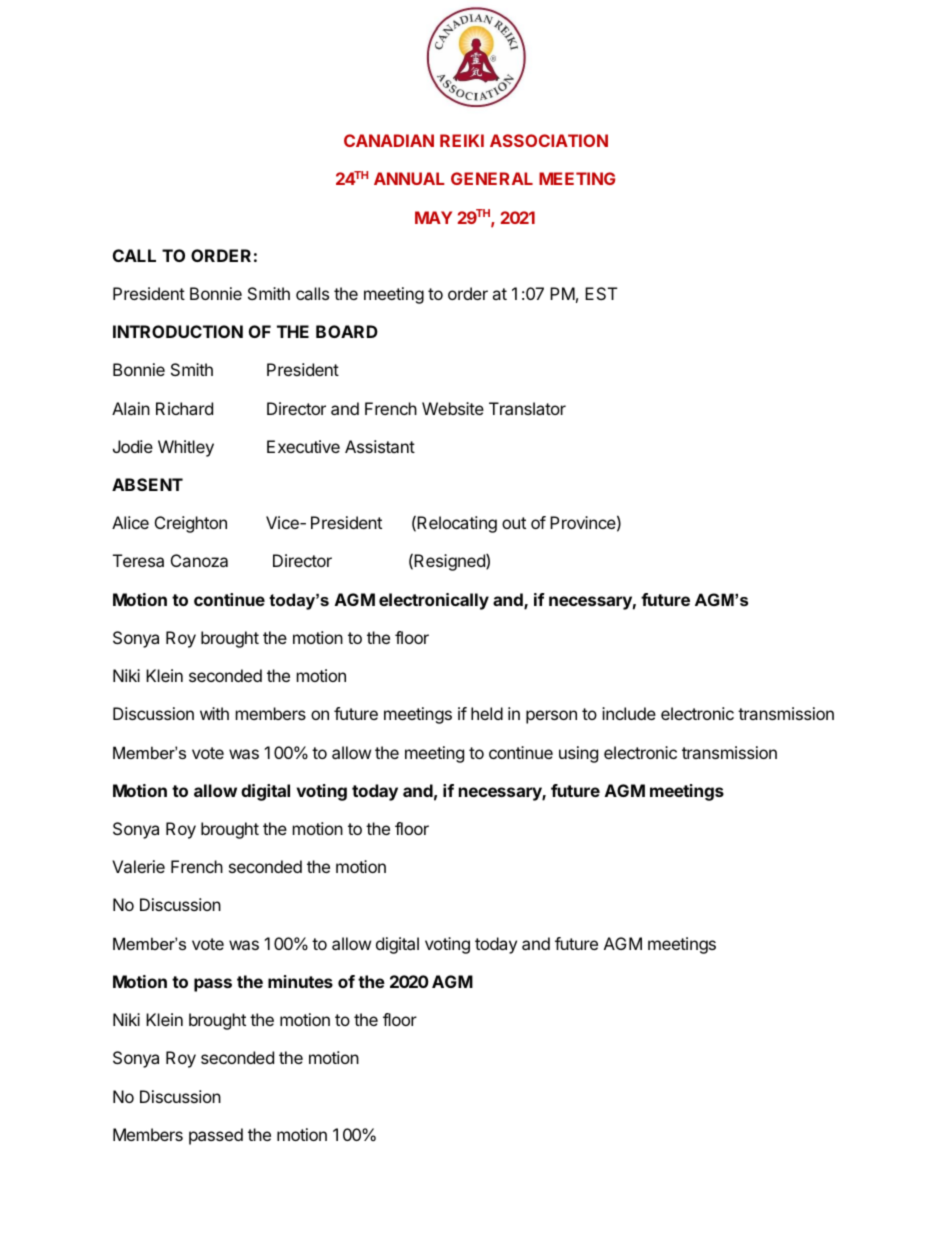 The image size is (952, 1233). Describe the element at coordinates (214, 713) in the screenshot. I see `with` at that location.
